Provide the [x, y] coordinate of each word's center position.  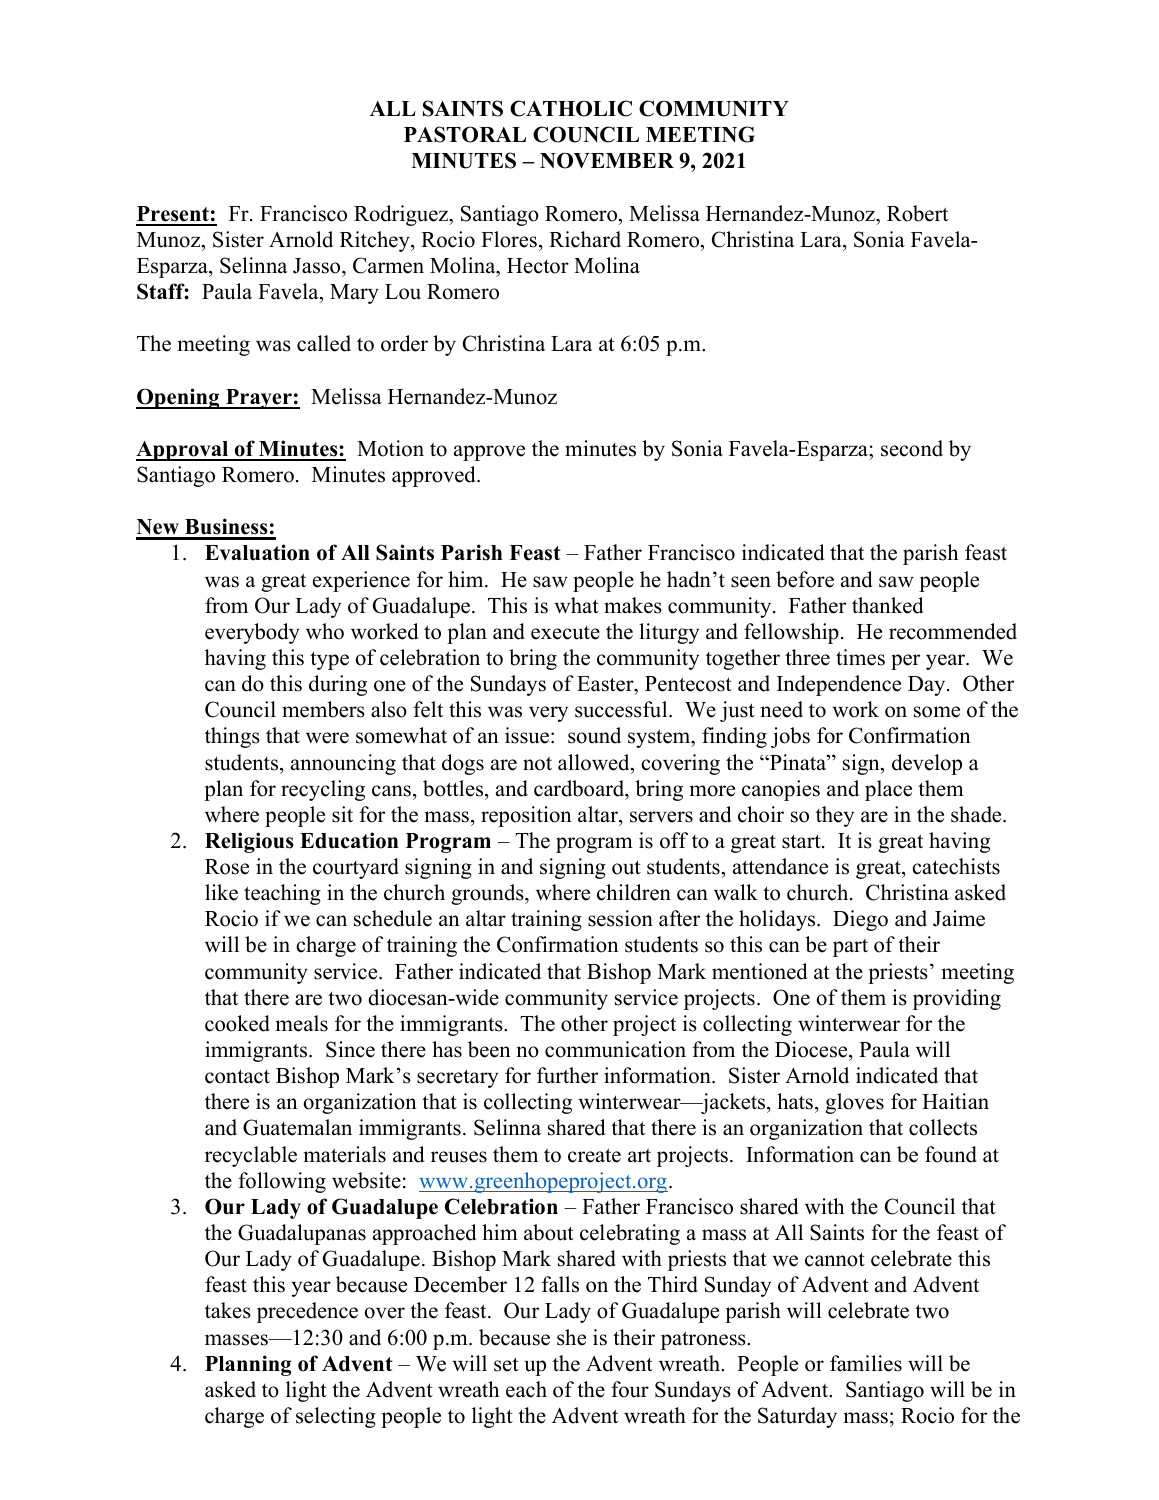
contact [237, 1076]
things [232, 737]
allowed [595, 762]
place [888, 790]
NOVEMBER [607, 160]
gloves [854, 1103]
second [912, 448]
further [567, 1075]
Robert [917, 213]
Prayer [259, 399]
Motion [390, 448]
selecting [336, 1417]
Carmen [388, 265]
